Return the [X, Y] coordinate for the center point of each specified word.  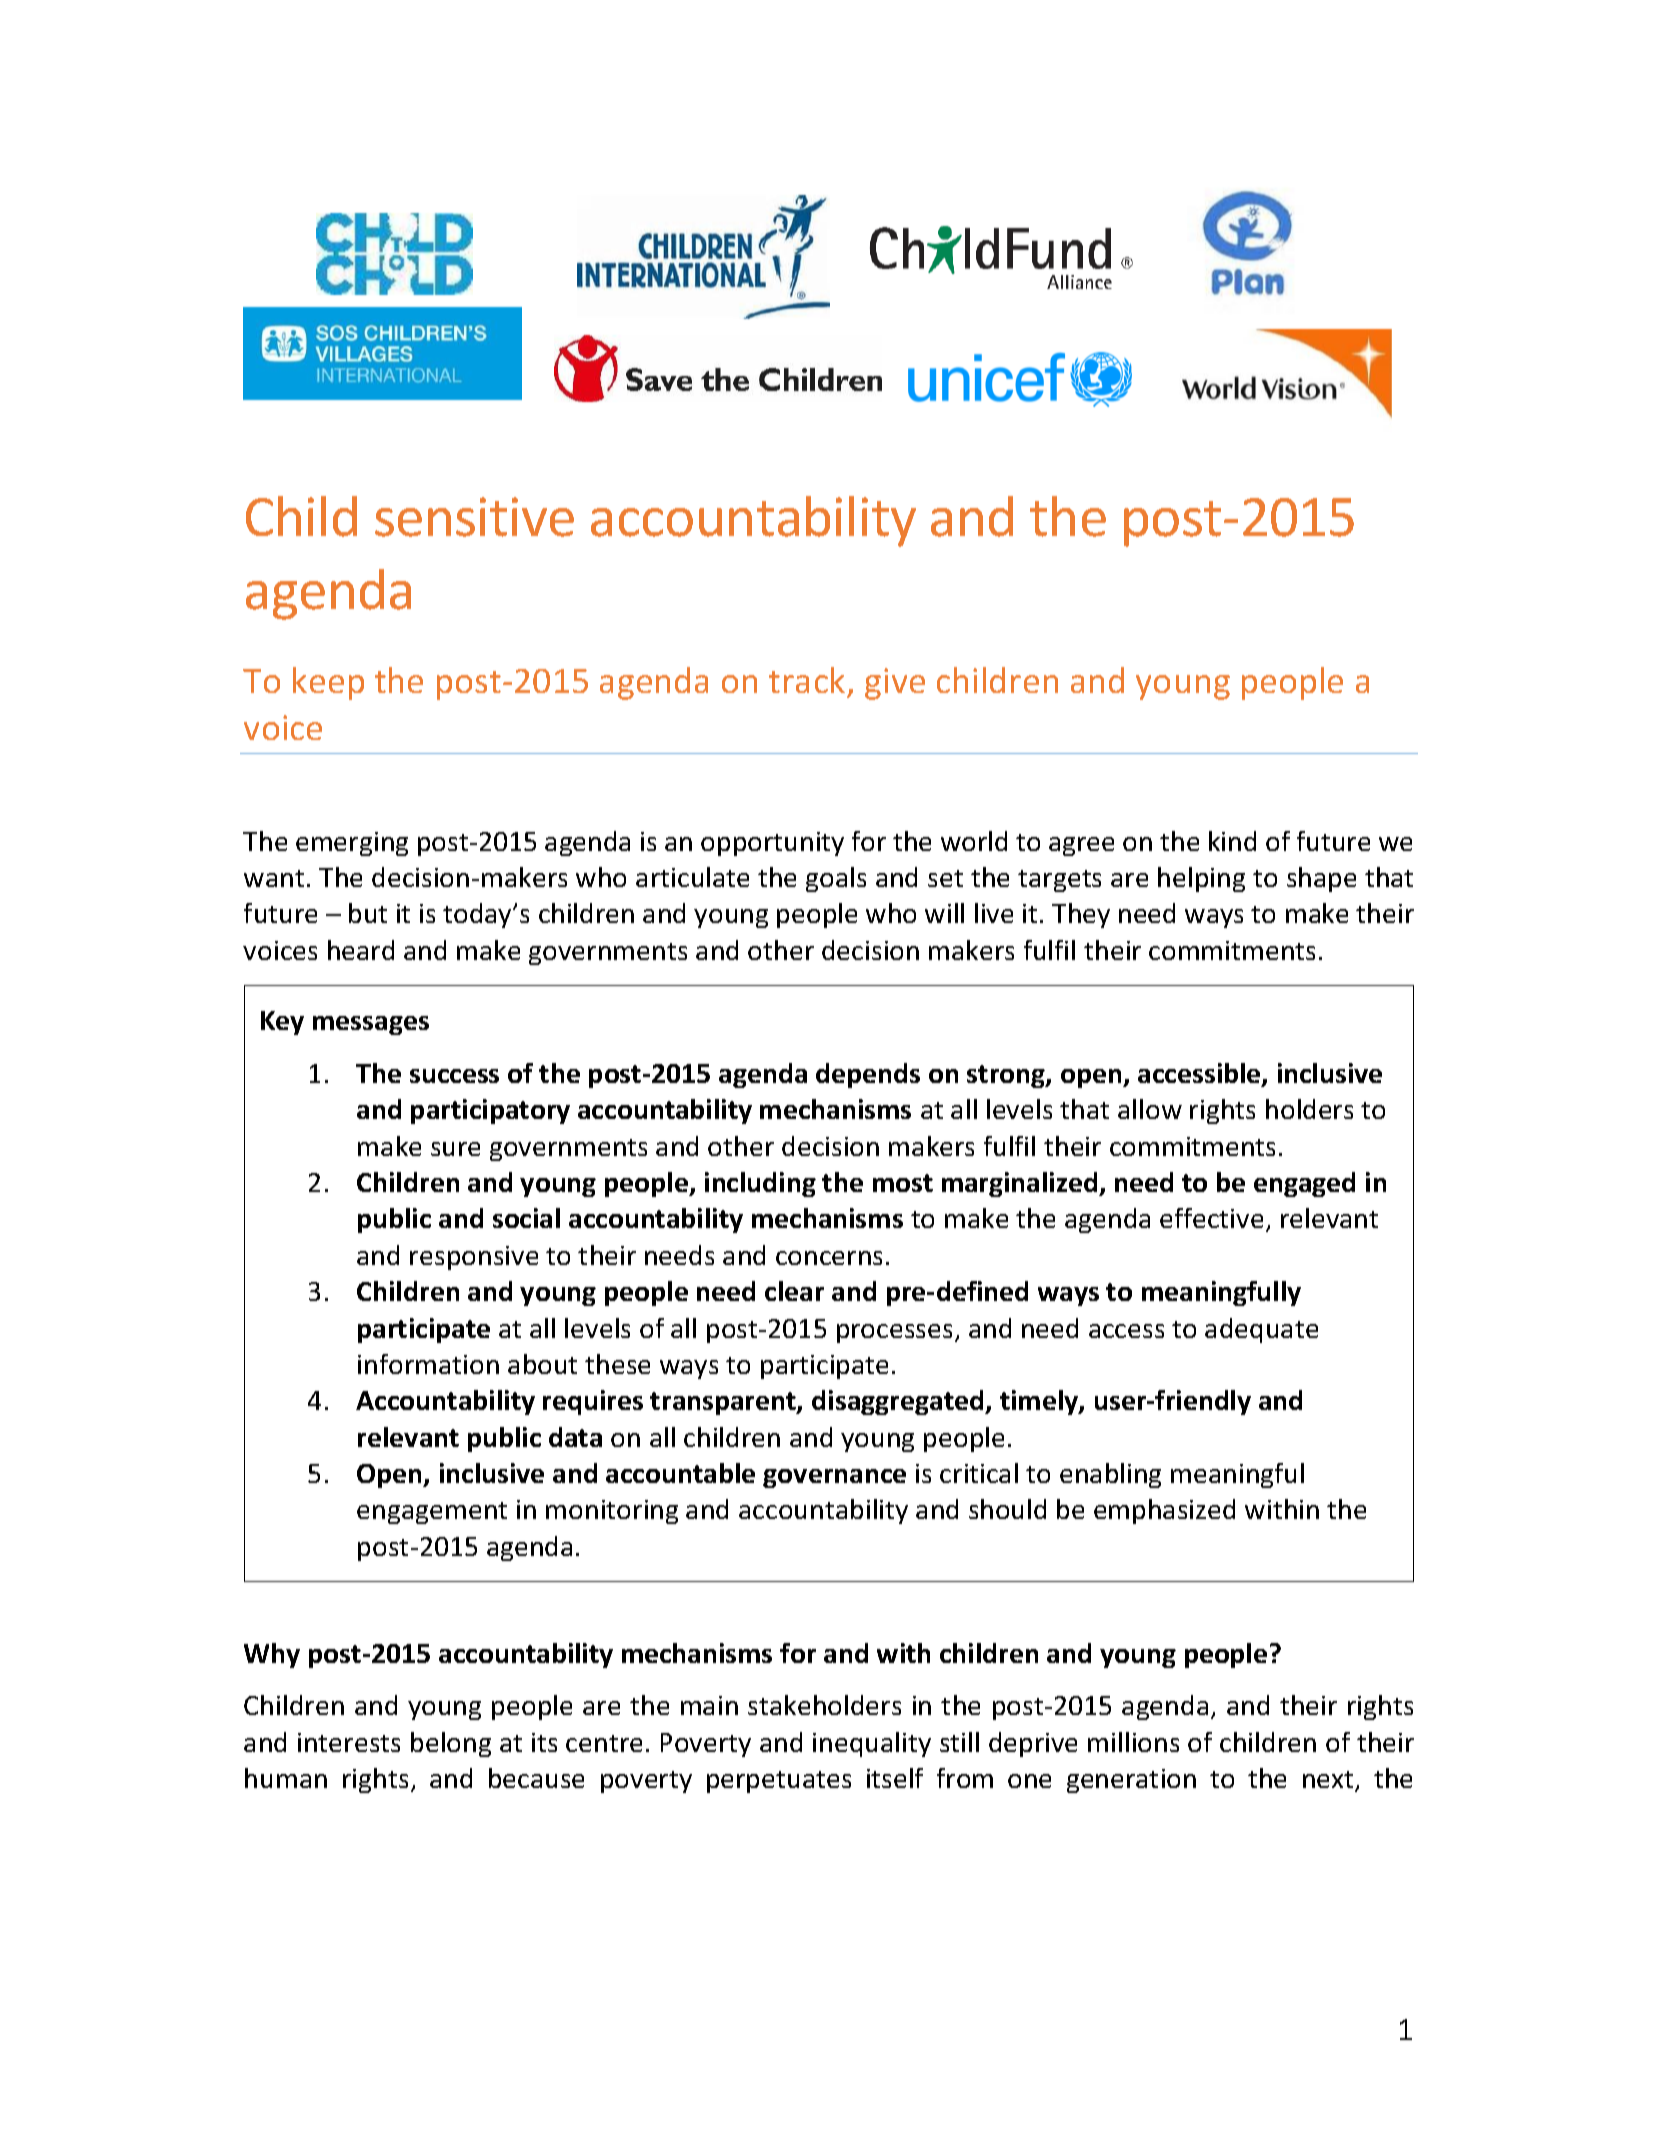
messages [371, 1025]
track [807, 680]
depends [868, 1075]
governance [834, 1478]
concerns [829, 1258]
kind [1232, 841]
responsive [474, 1258]
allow [1150, 1109]
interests [349, 1742]
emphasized [1164, 1511]
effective [1211, 1218]
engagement [432, 1513]
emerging [352, 844]
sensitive [474, 517]
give [895, 684]
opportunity [772, 844]
